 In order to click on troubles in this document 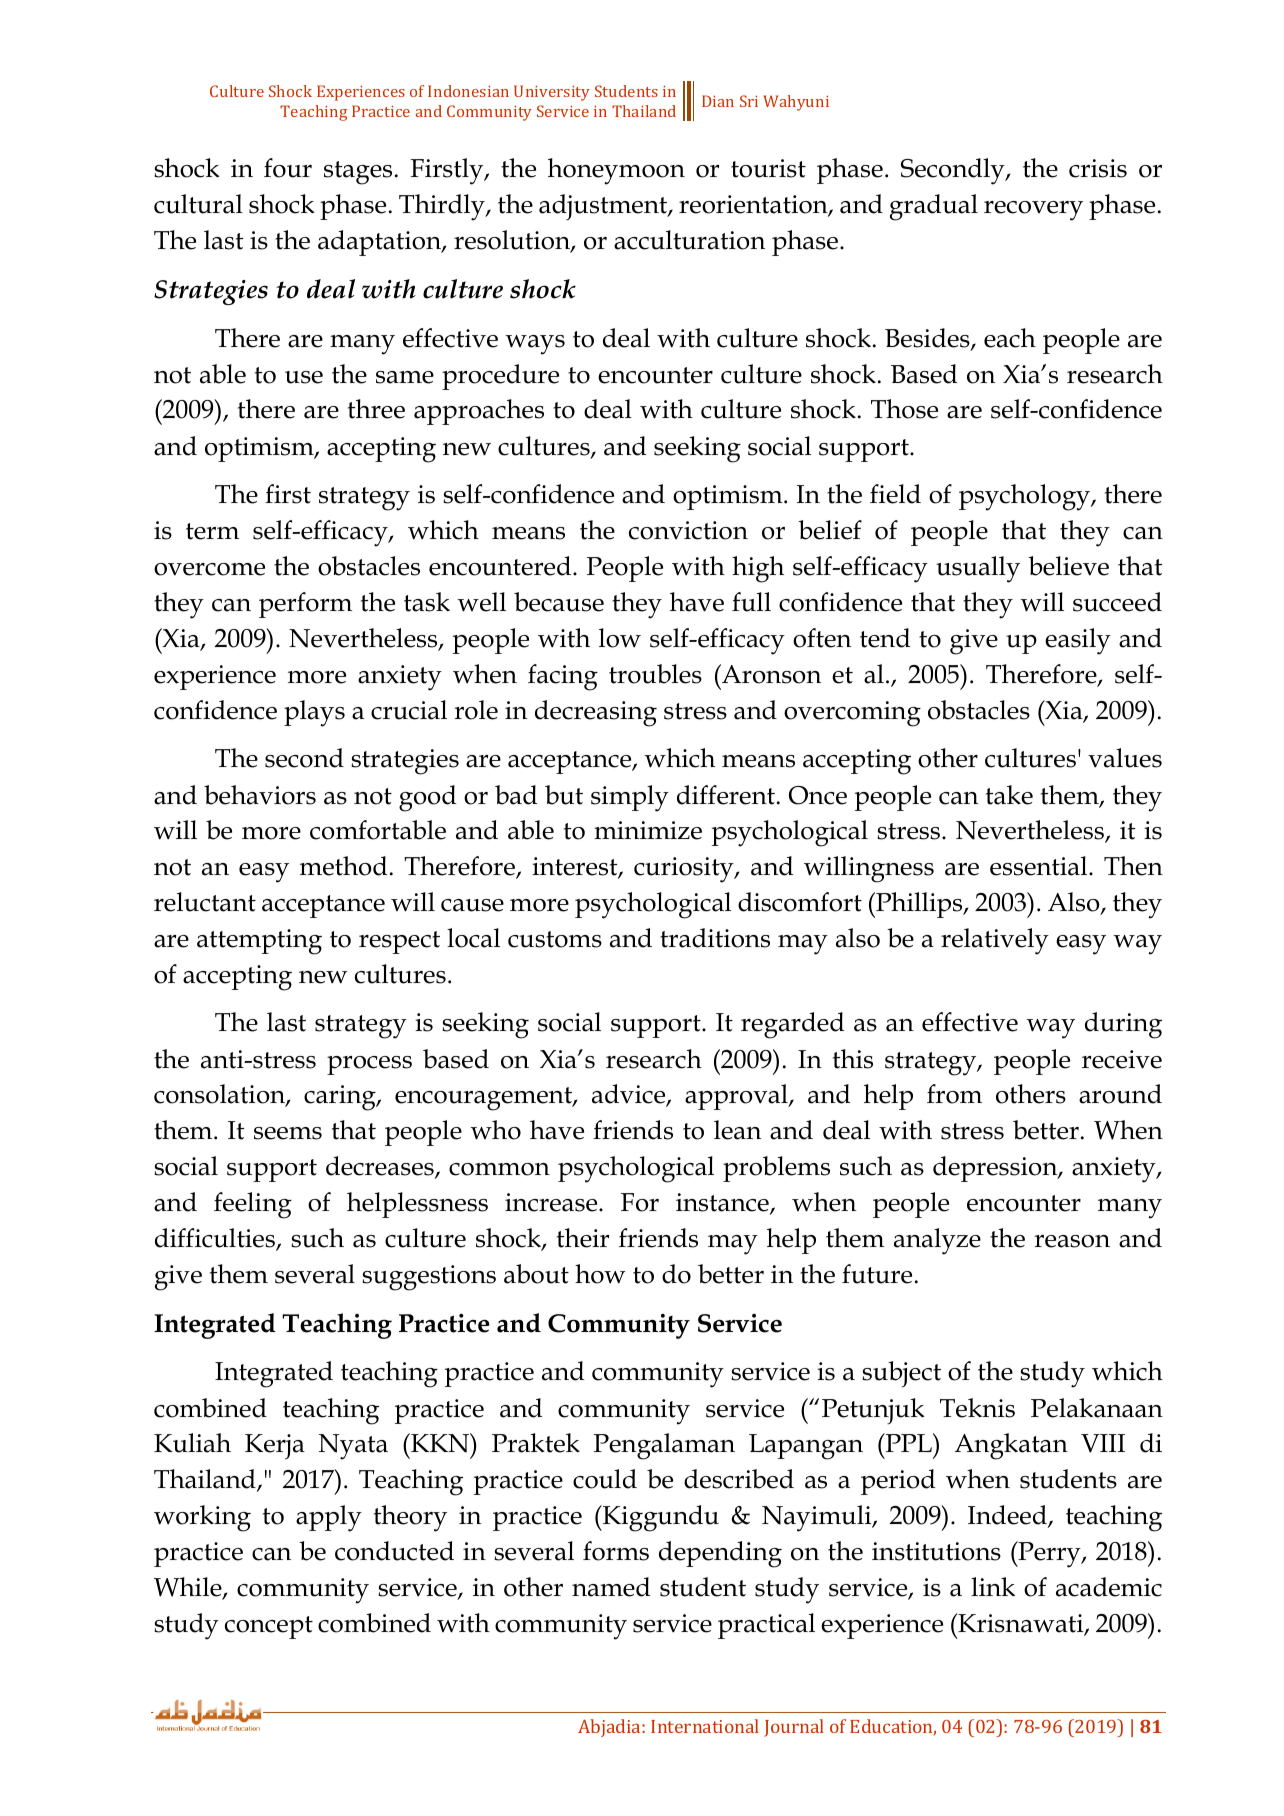, I will do `click(655, 674)`.
